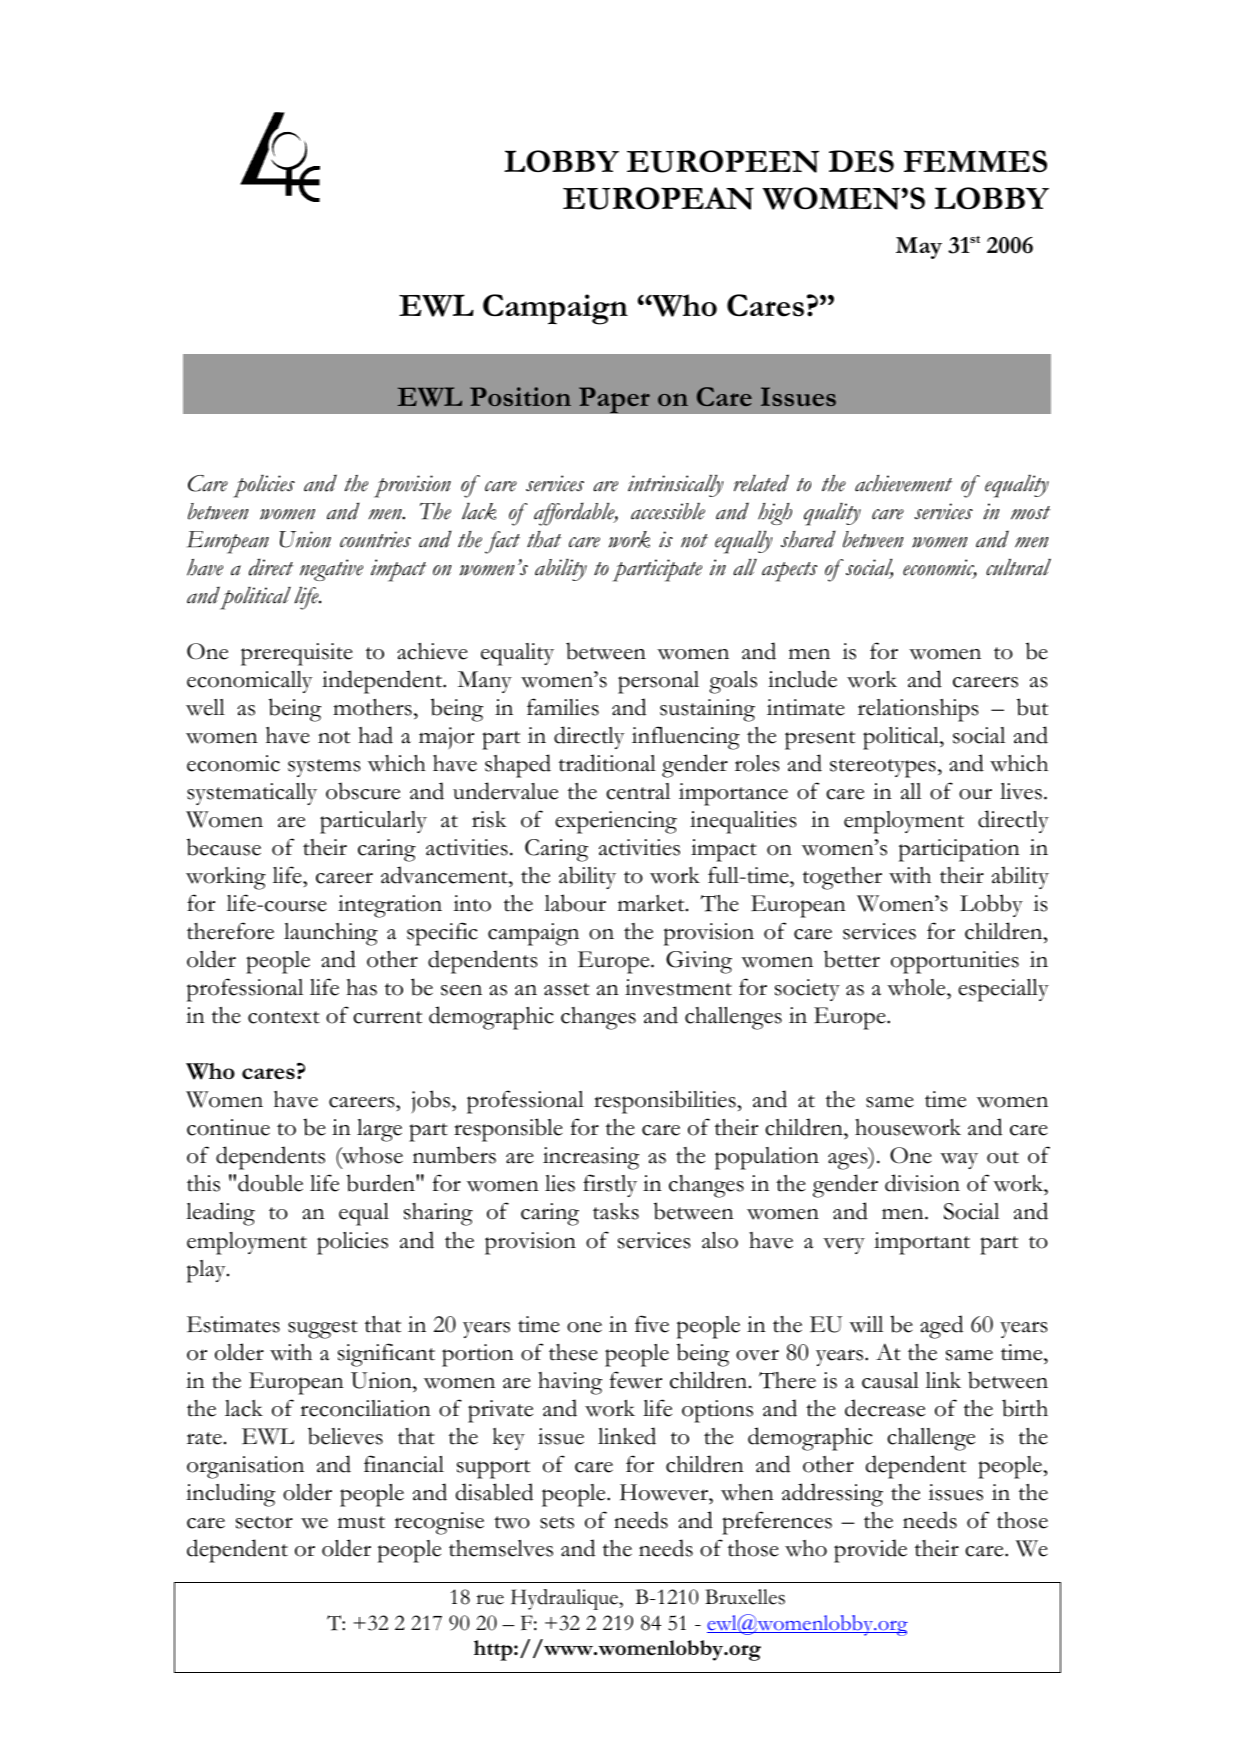 Image resolution: width=1234 pixels, height=1747 pixels. Describe the element at coordinates (616, 1211) in the image. I see `tasks` at that location.
